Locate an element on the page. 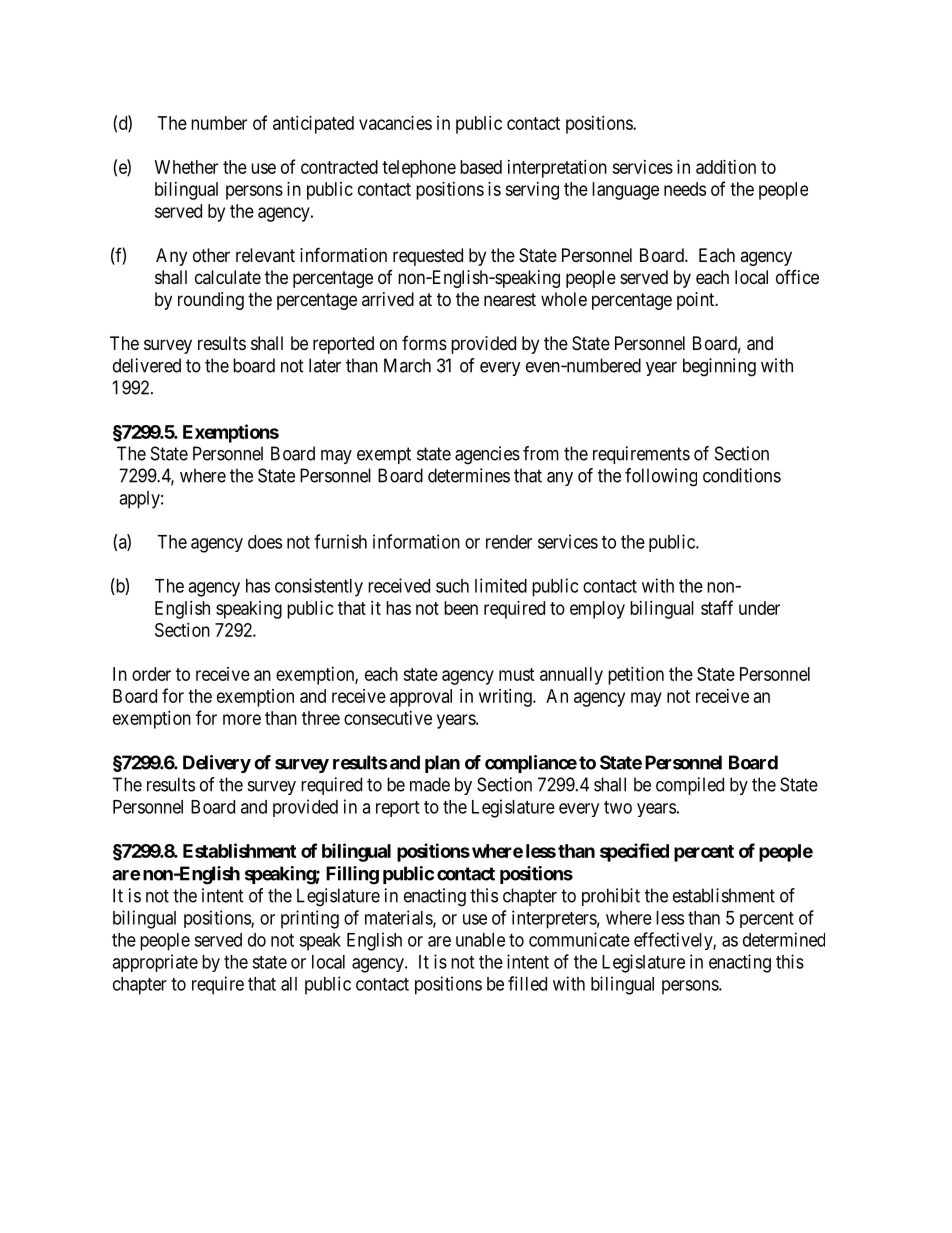 This page has height=1233, width=952. Whether is located at coordinates (186, 167).
